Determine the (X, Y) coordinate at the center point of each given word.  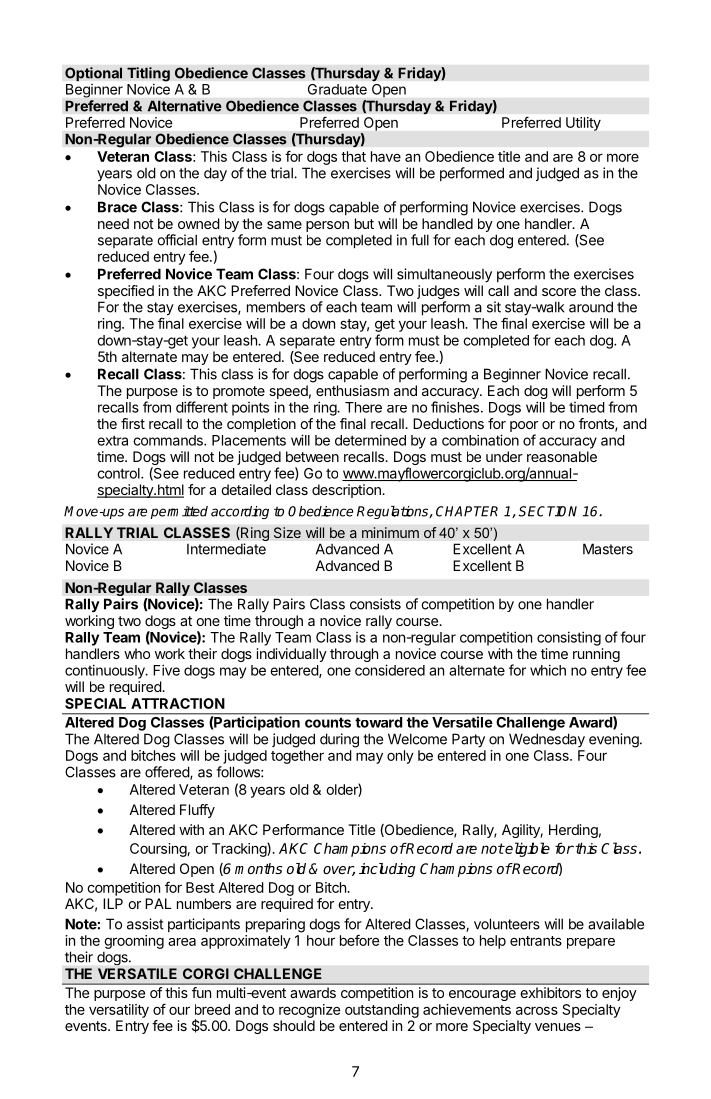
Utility (583, 124)
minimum (390, 532)
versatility (119, 1011)
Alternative (184, 106)
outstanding (382, 1011)
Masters (608, 549)
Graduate (337, 89)
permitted (179, 512)
